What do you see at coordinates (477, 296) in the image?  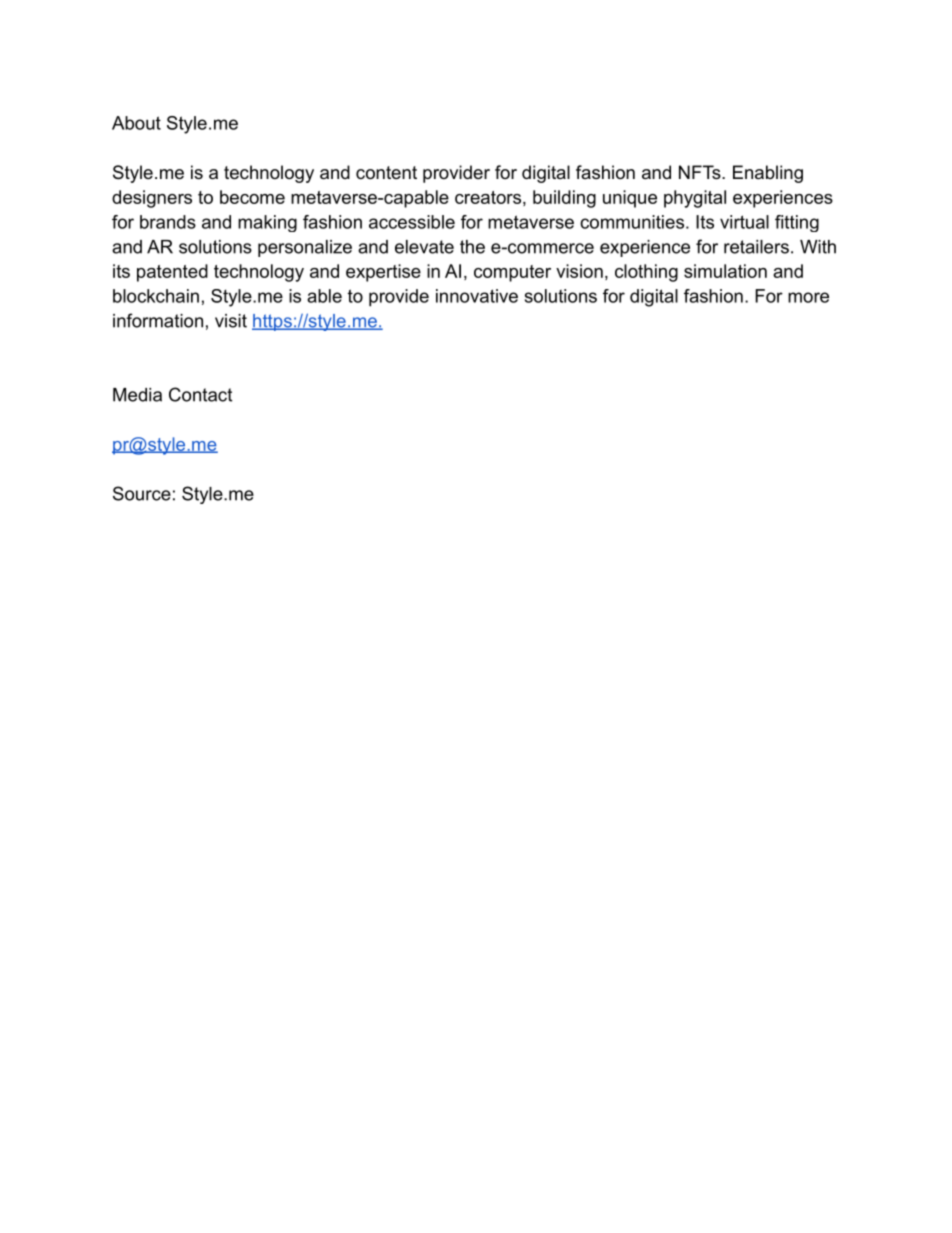 I see `innovative` at bounding box center [477, 296].
